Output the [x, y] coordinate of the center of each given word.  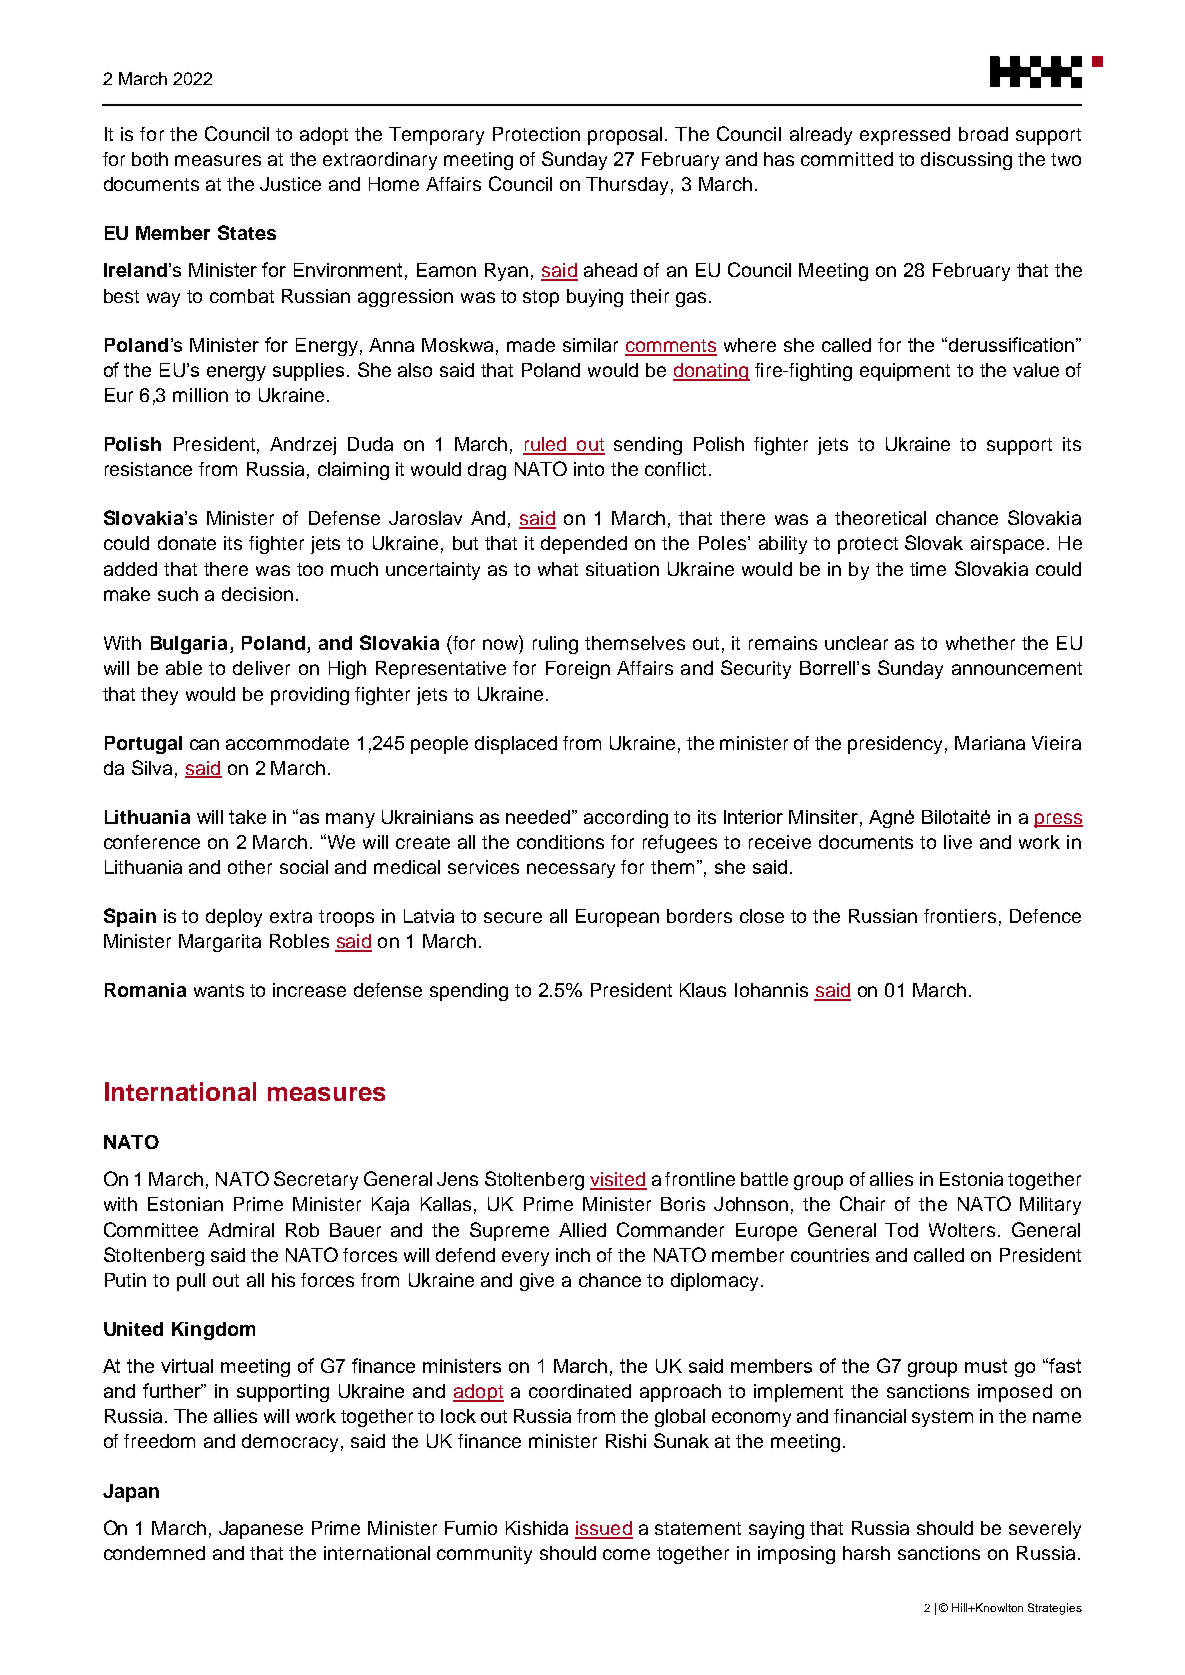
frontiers [960, 916]
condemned [154, 1553]
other [250, 867]
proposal [625, 136]
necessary [571, 870]
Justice [290, 184]
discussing [966, 161]
